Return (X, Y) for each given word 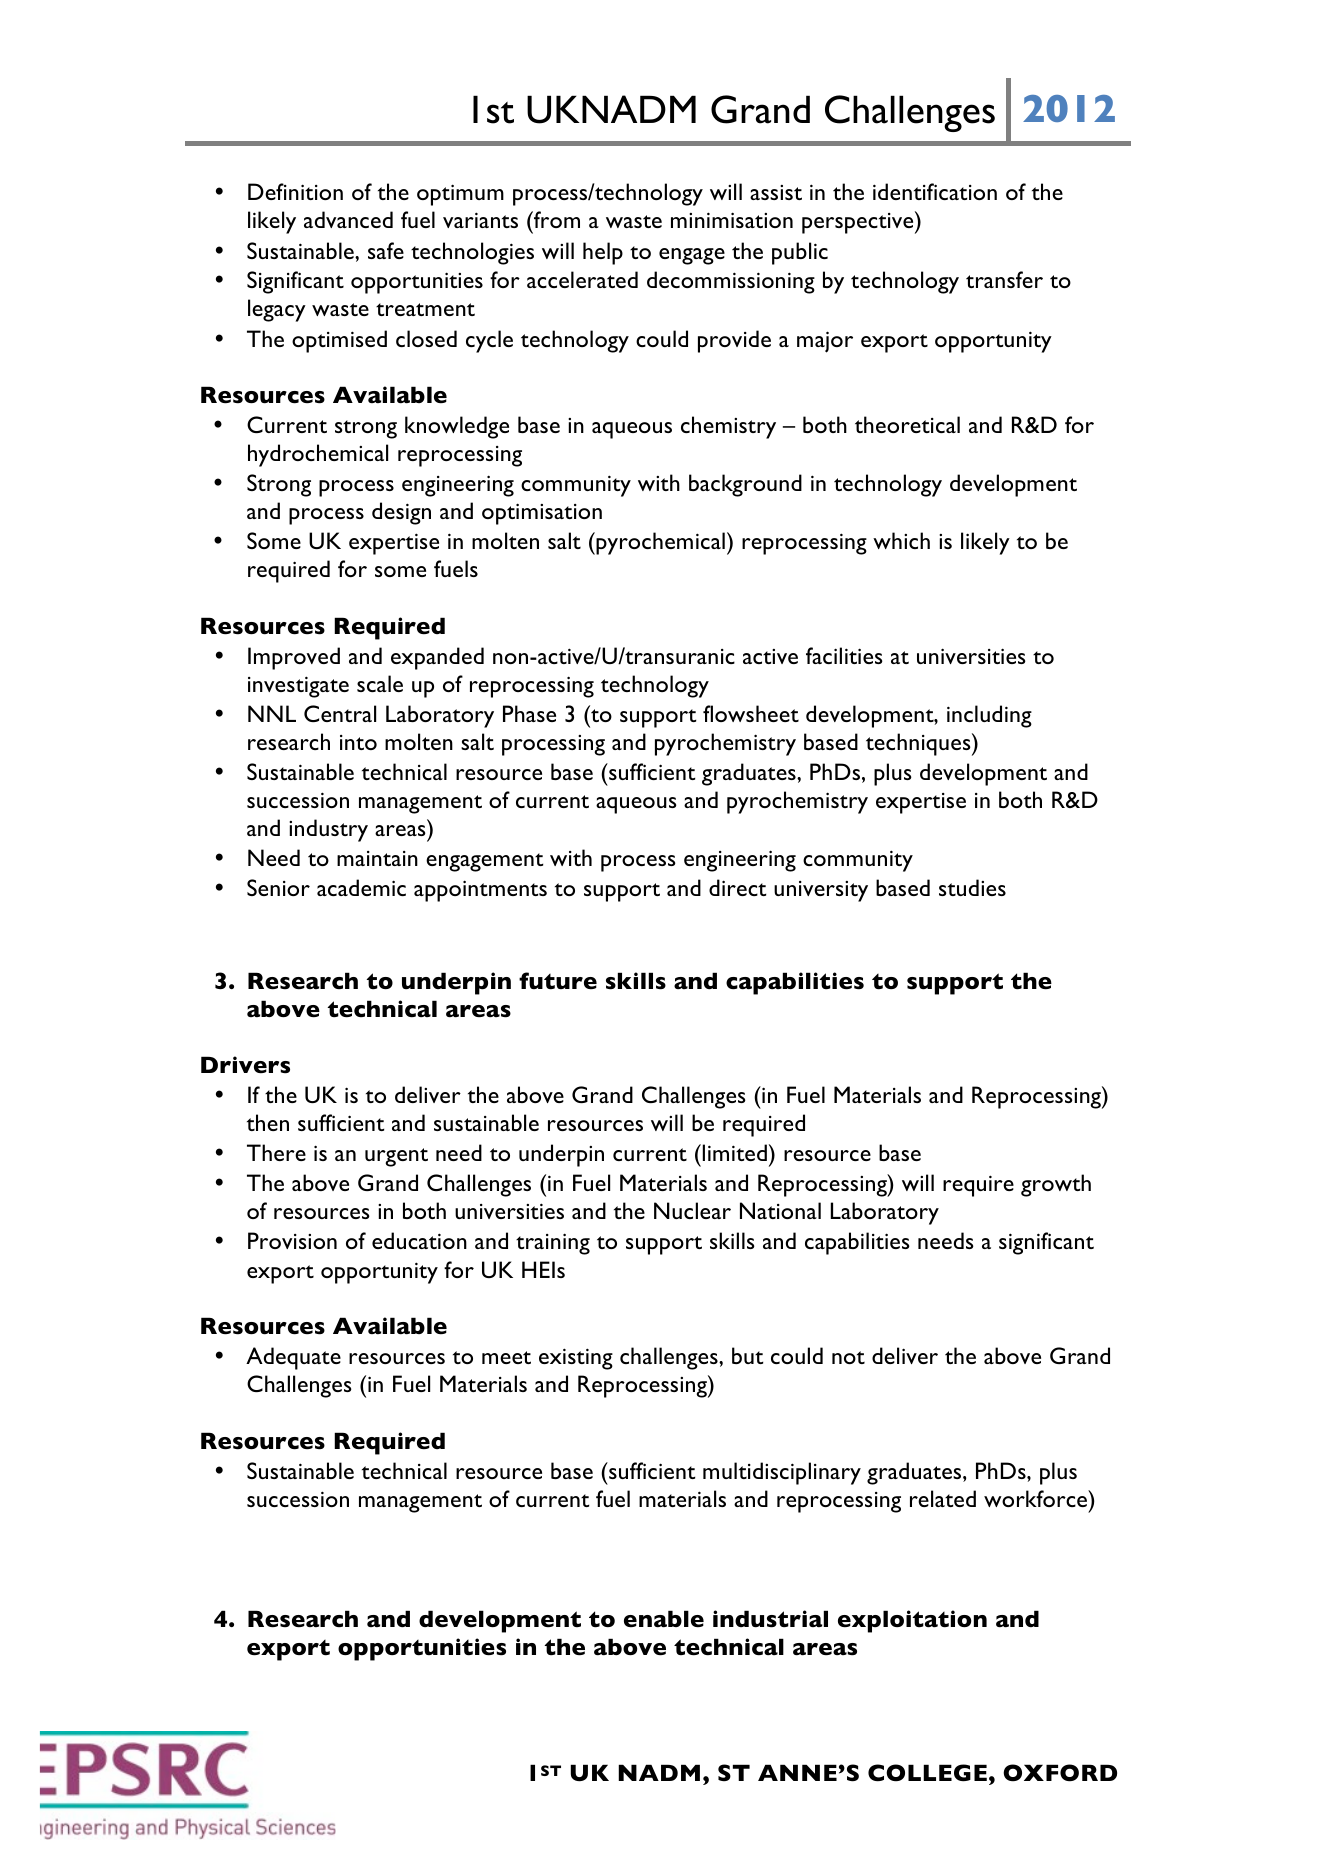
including (989, 716)
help (603, 253)
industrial (770, 1619)
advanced (348, 219)
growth (1056, 1185)
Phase (529, 713)
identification (935, 191)
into (358, 742)
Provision (292, 1240)
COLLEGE (927, 1773)
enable (664, 1619)
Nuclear (692, 1210)
